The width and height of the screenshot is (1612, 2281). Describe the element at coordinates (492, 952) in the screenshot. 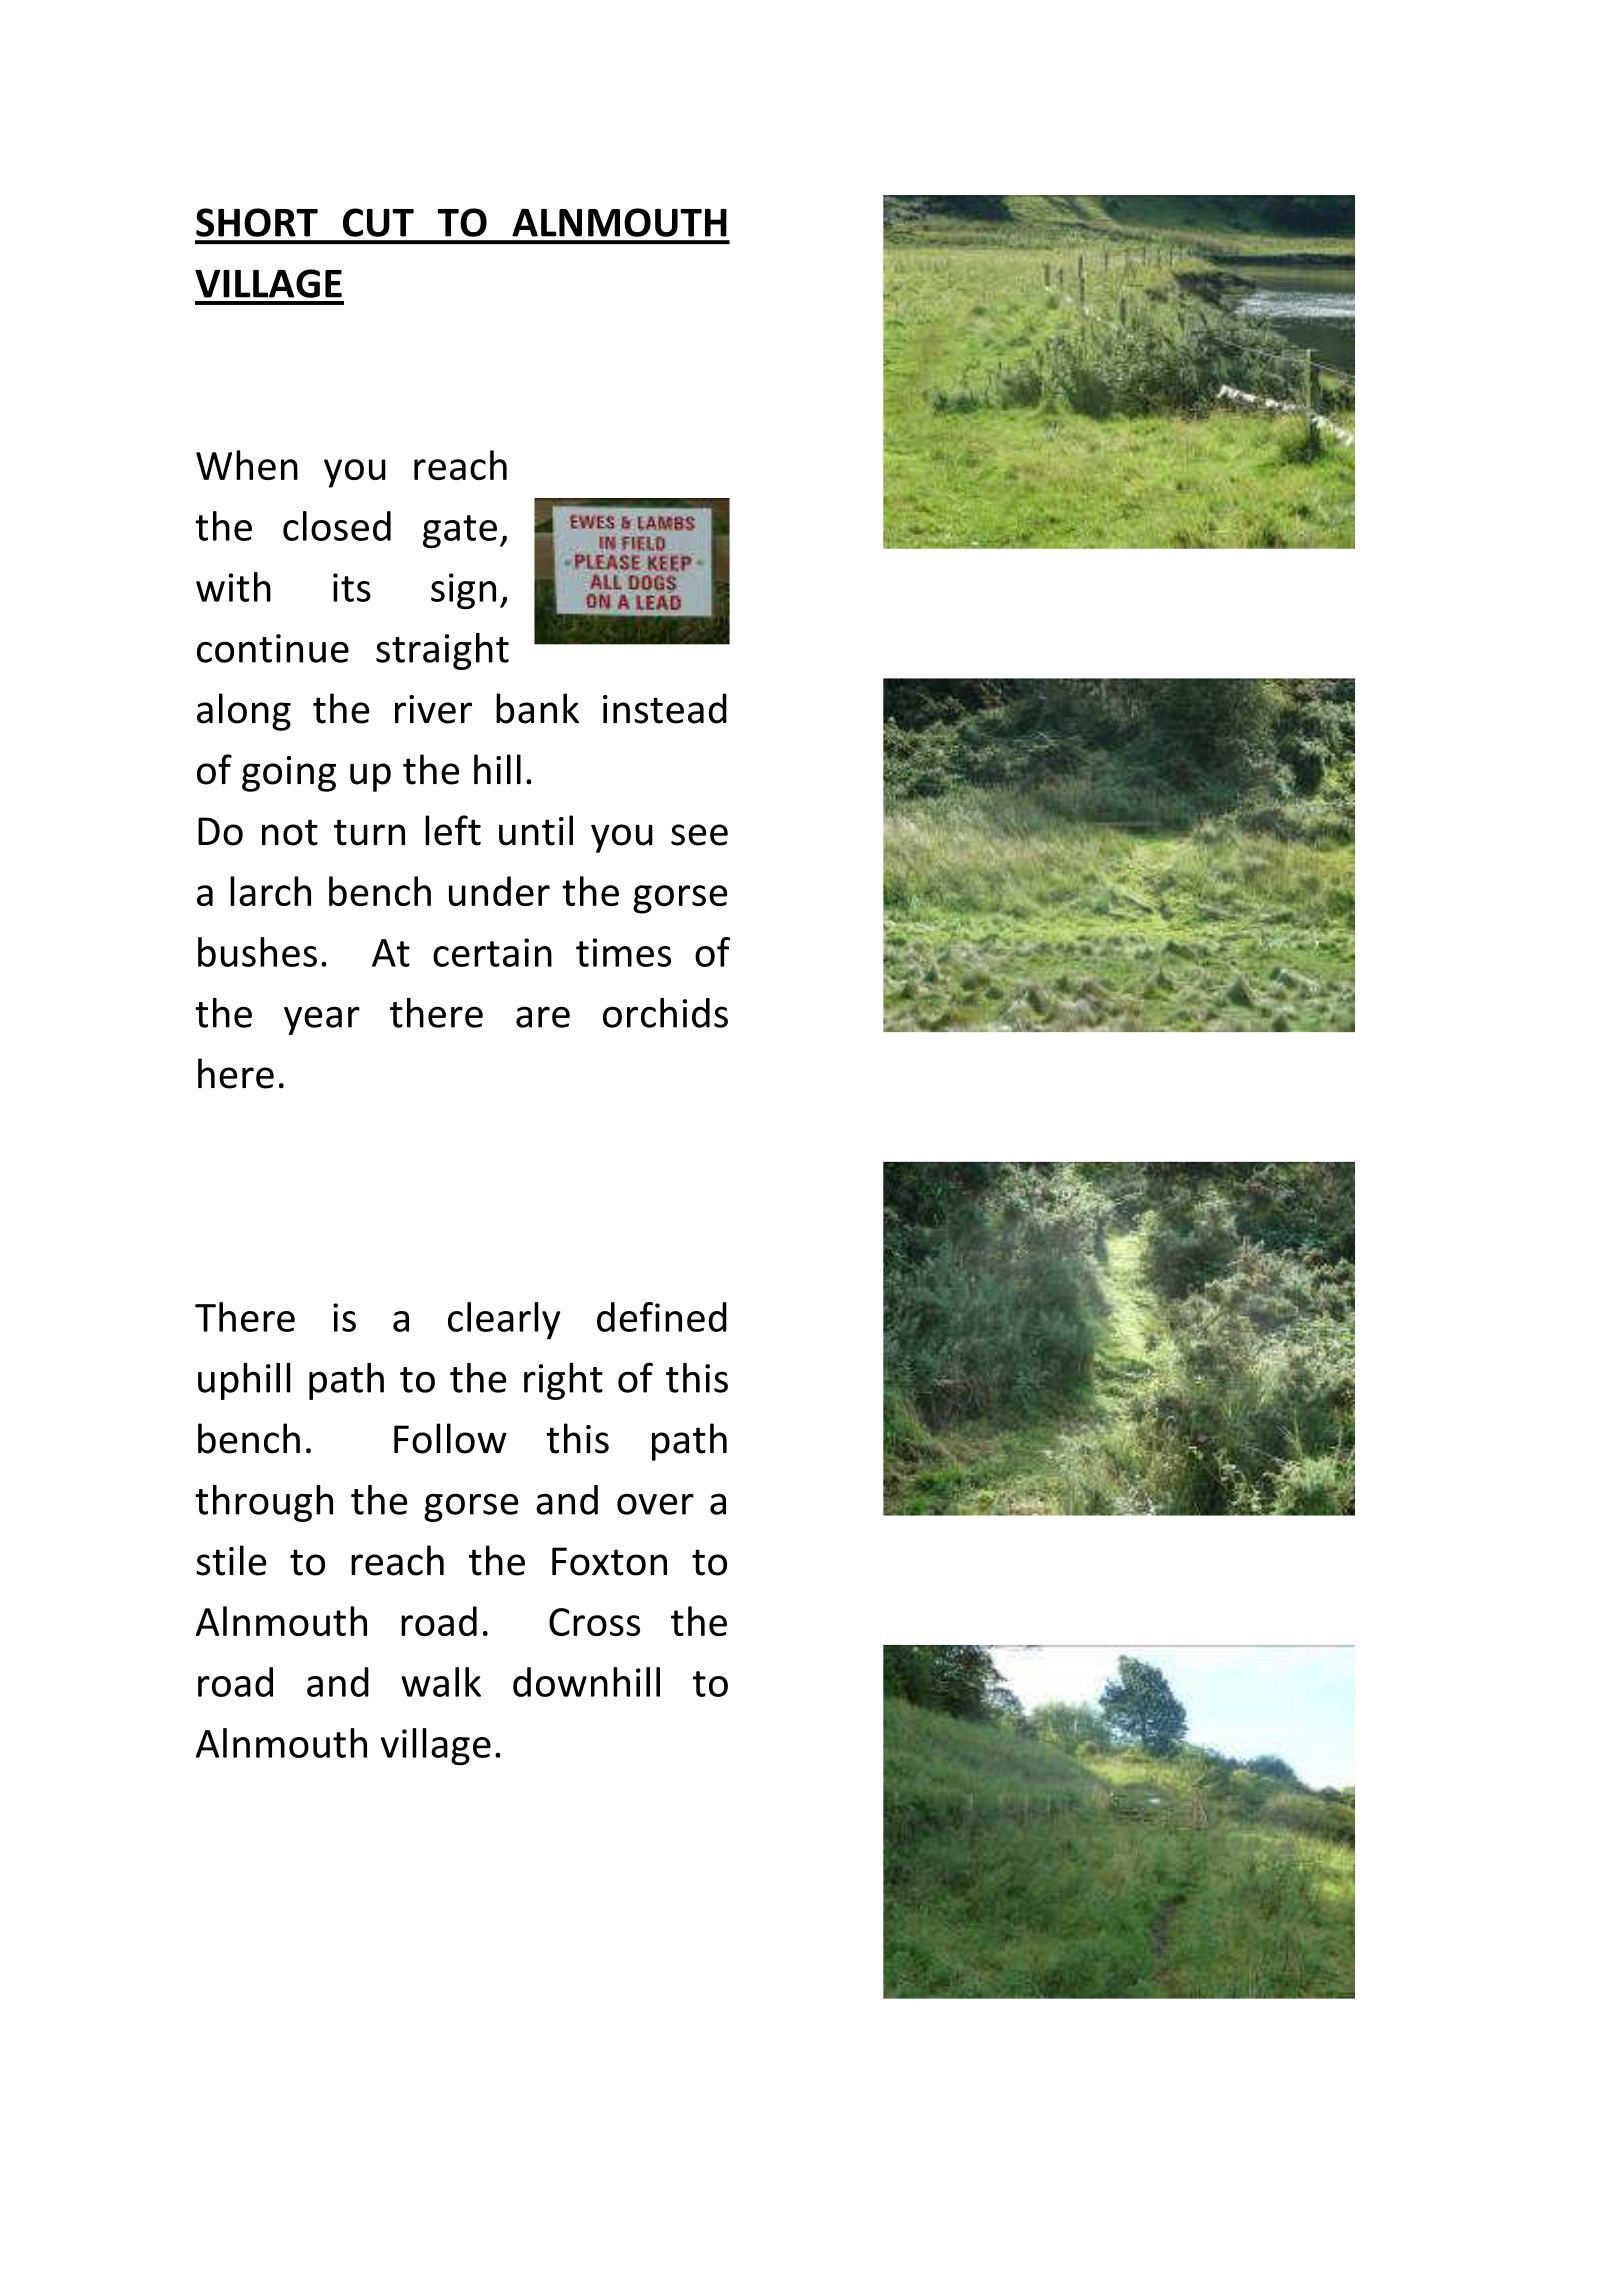

I see `certain` at that location.
